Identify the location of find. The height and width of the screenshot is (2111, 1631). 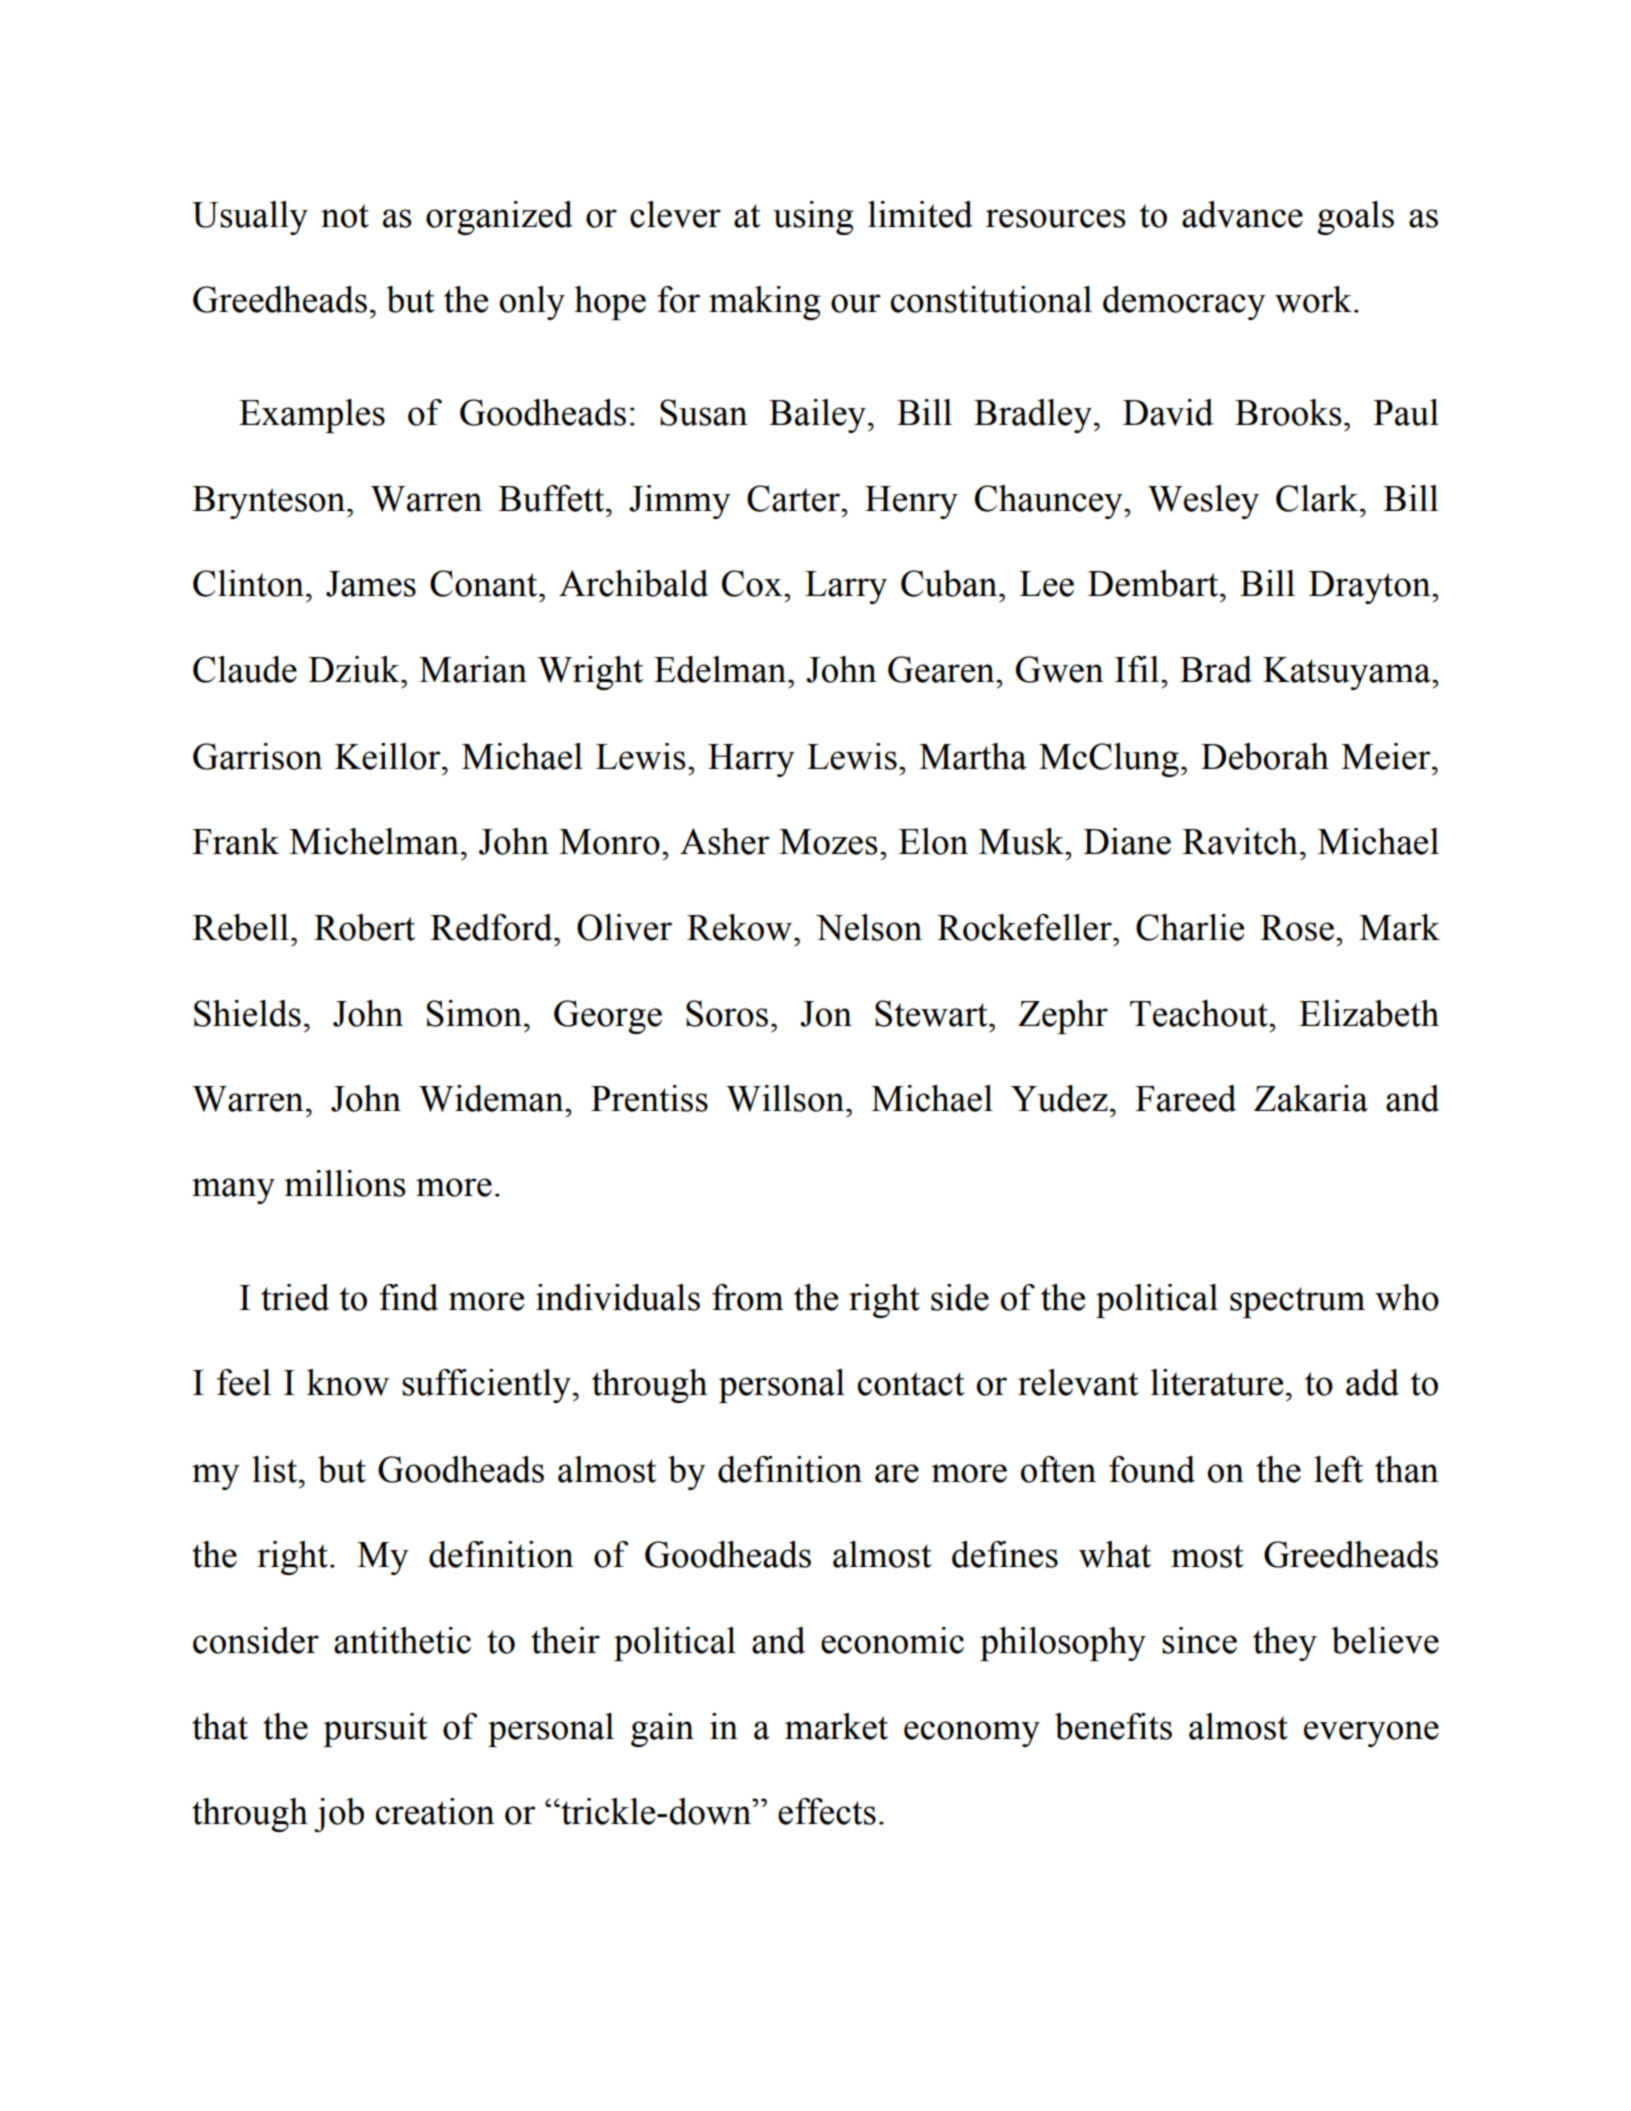
(408, 1297).
